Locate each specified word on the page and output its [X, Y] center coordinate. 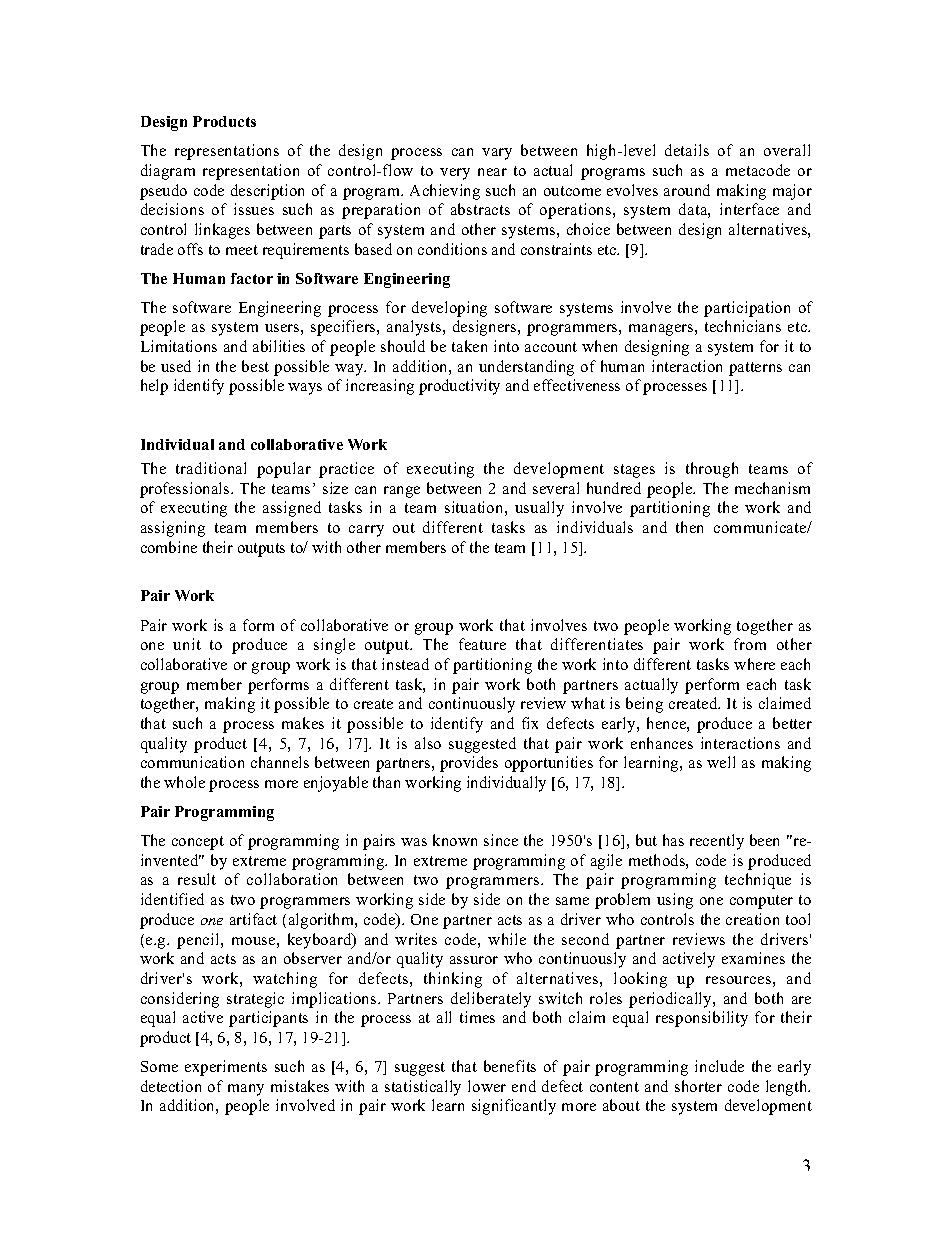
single [334, 646]
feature [482, 644]
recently [717, 842]
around [687, 190]
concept [198, 843]
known [455, 840]
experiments [226, 1068]
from [750, 644]
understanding [526, 368]
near [492, 172]
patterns [755, 369]
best [255, 366]
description [267, 192]
